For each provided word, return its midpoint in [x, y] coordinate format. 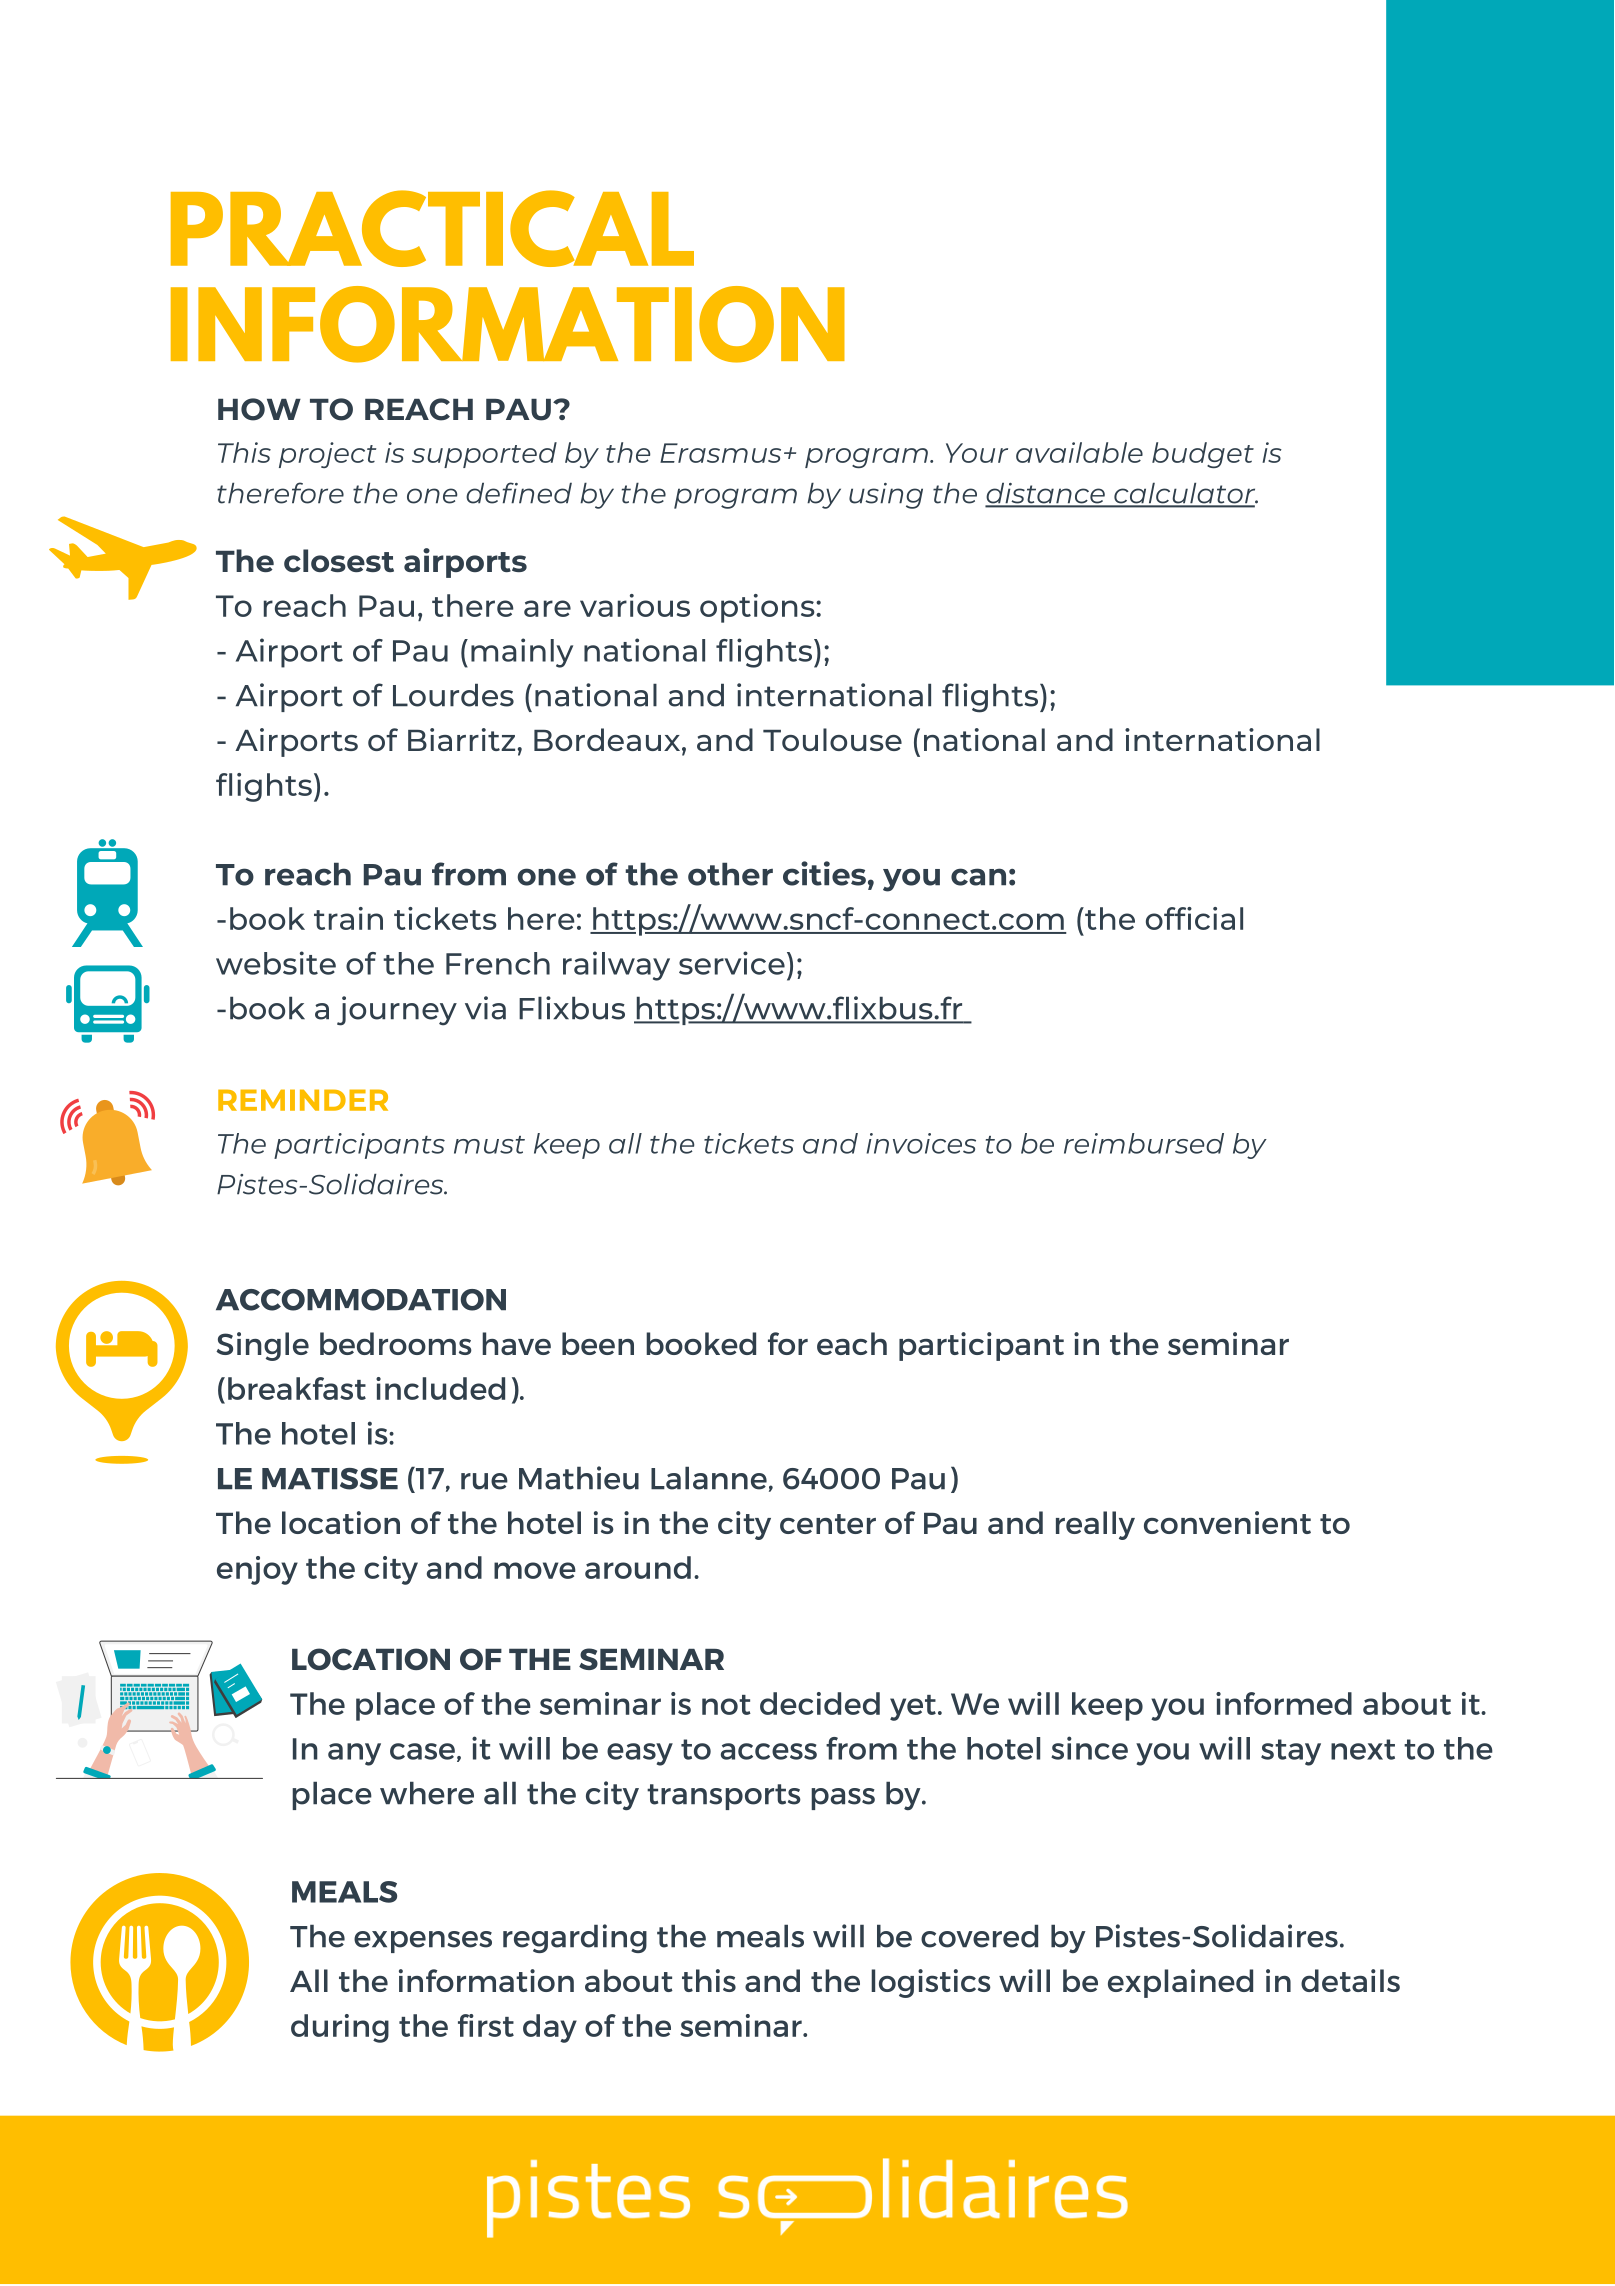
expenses [423, 1942]
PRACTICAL [432, 228]
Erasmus [720, 453]
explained [1180, 1983]
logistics [931, 1983]
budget [1203, 455]
